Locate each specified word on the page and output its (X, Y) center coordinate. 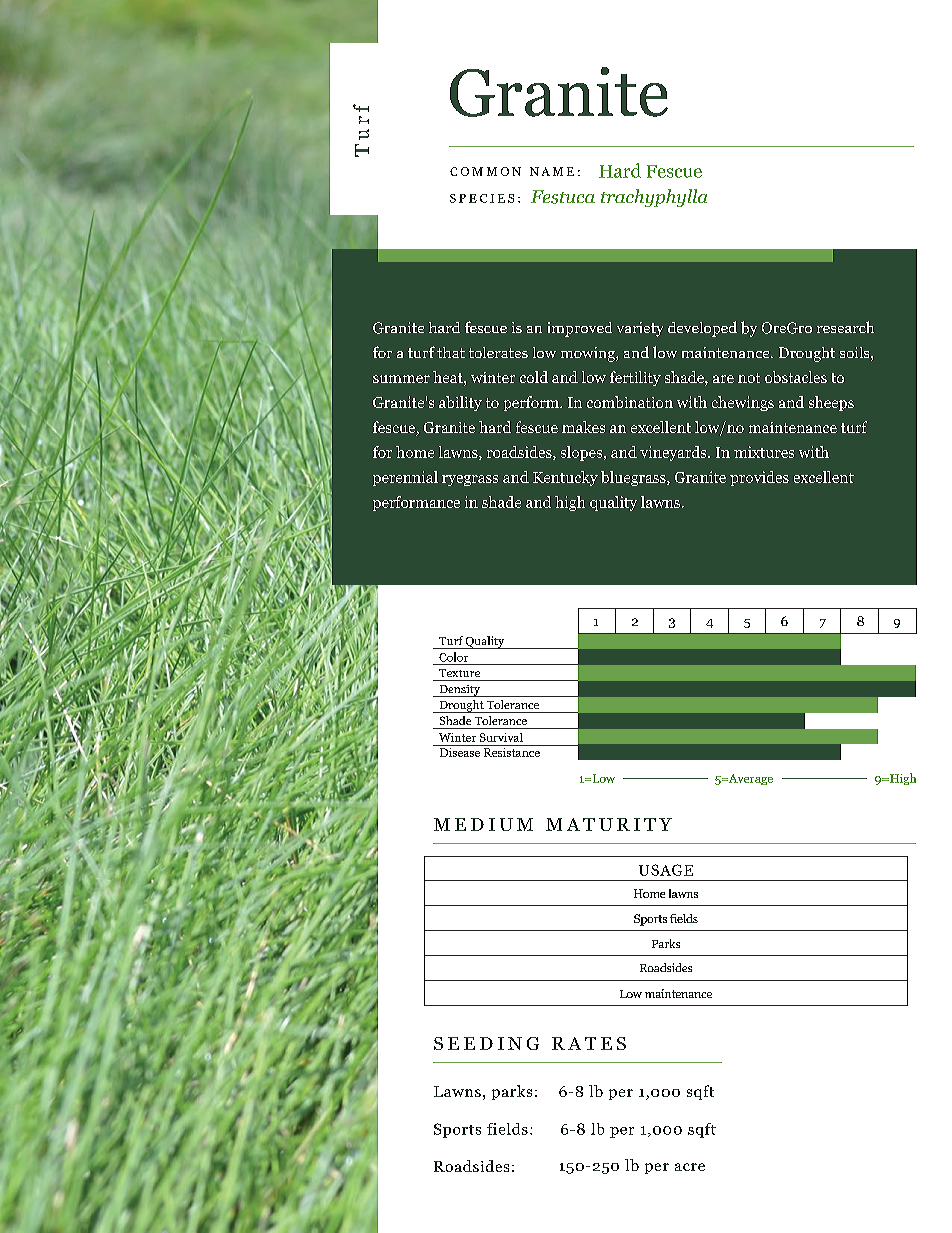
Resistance (511, 751)
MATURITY (609, 824)
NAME (552, 171)
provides (759, 478)
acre (690, 1167)
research (845, 327)
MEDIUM (483, 824)
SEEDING (486, 1043)
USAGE (666, 870)
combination (630, 402)
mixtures (764, 452)
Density (459, 691)
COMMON (485, 171)
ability (460, 403)
